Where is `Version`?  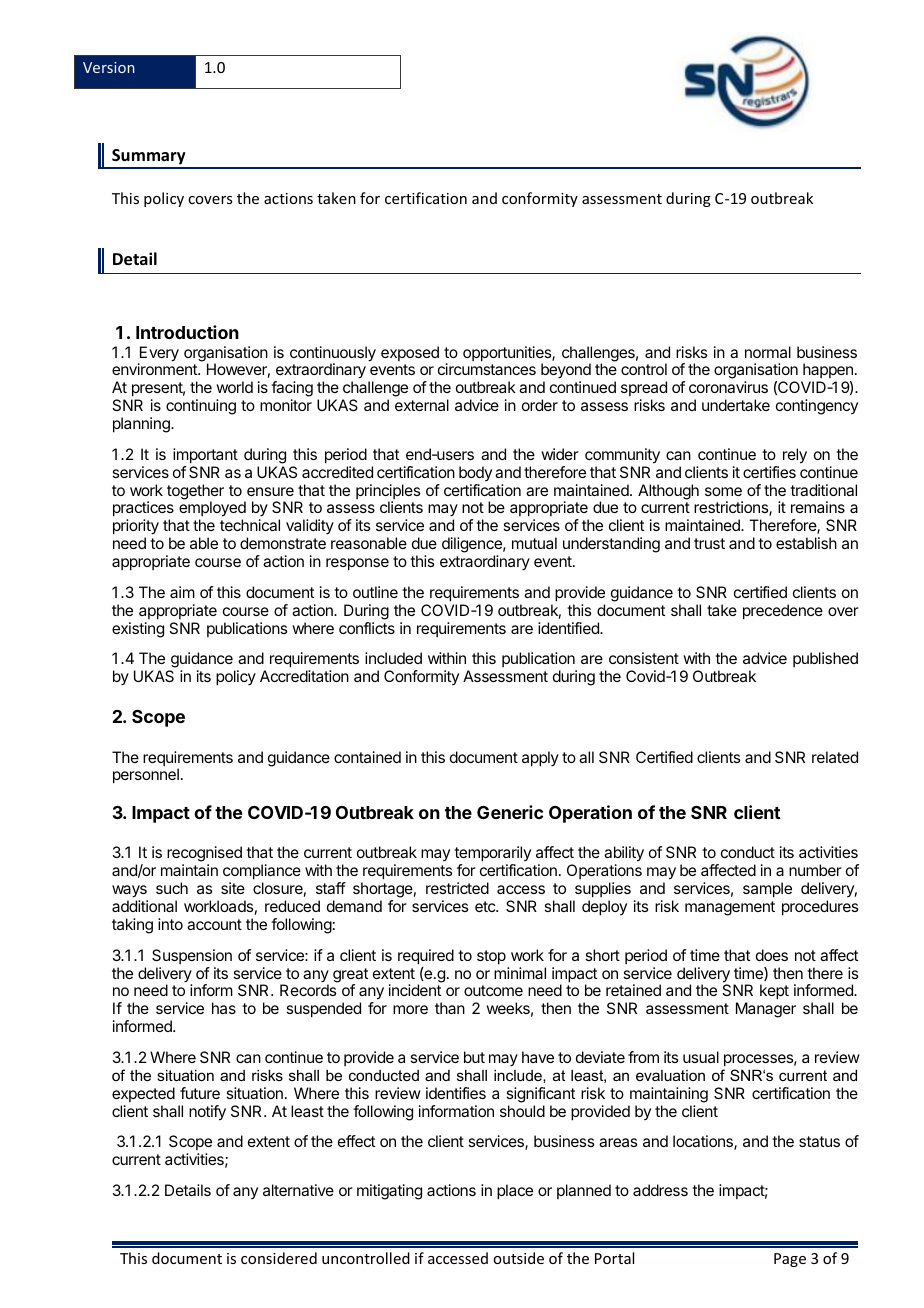 Version is located at coordinates (109, 67).
